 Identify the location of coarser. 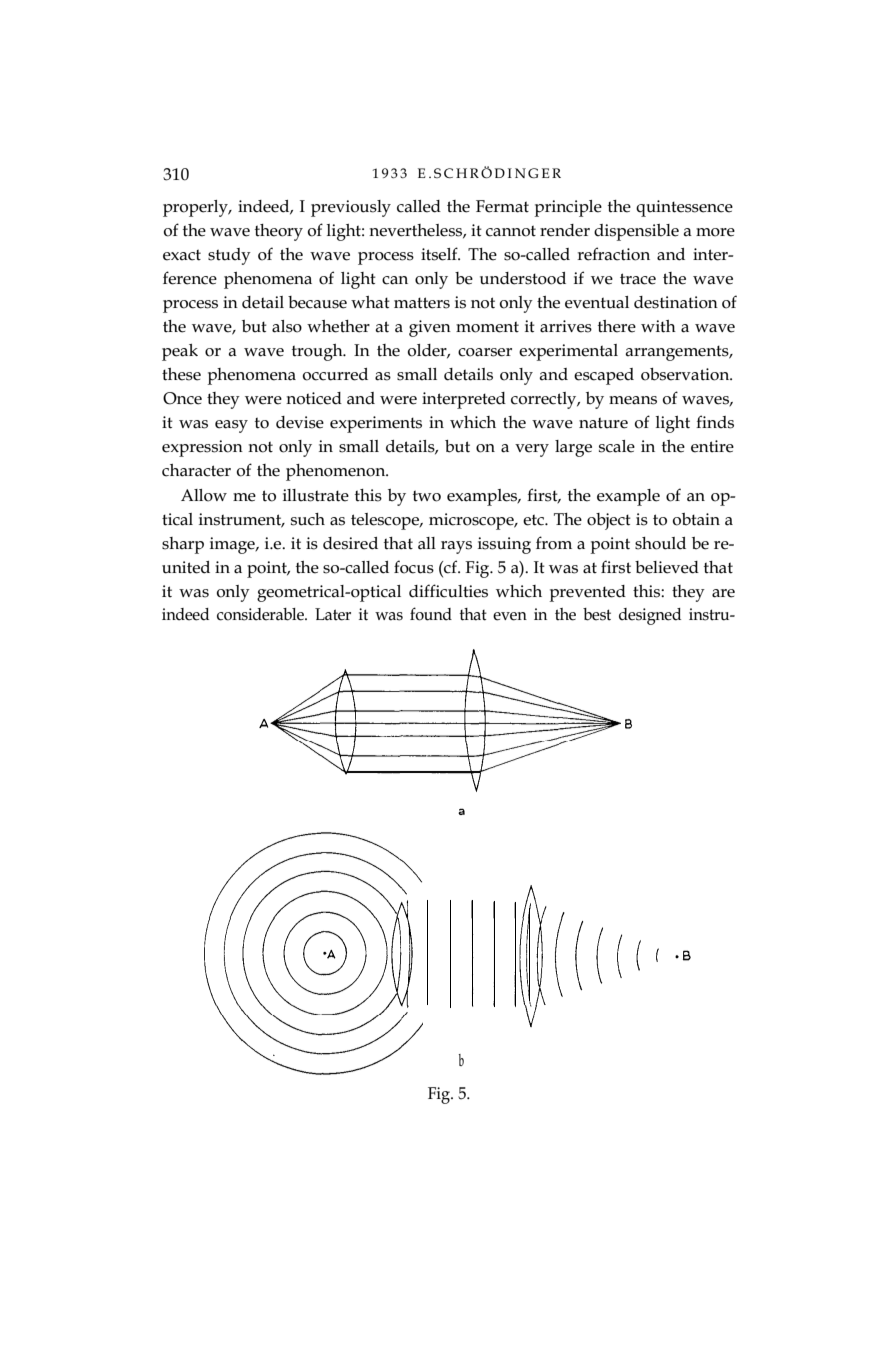
(485, 352).
